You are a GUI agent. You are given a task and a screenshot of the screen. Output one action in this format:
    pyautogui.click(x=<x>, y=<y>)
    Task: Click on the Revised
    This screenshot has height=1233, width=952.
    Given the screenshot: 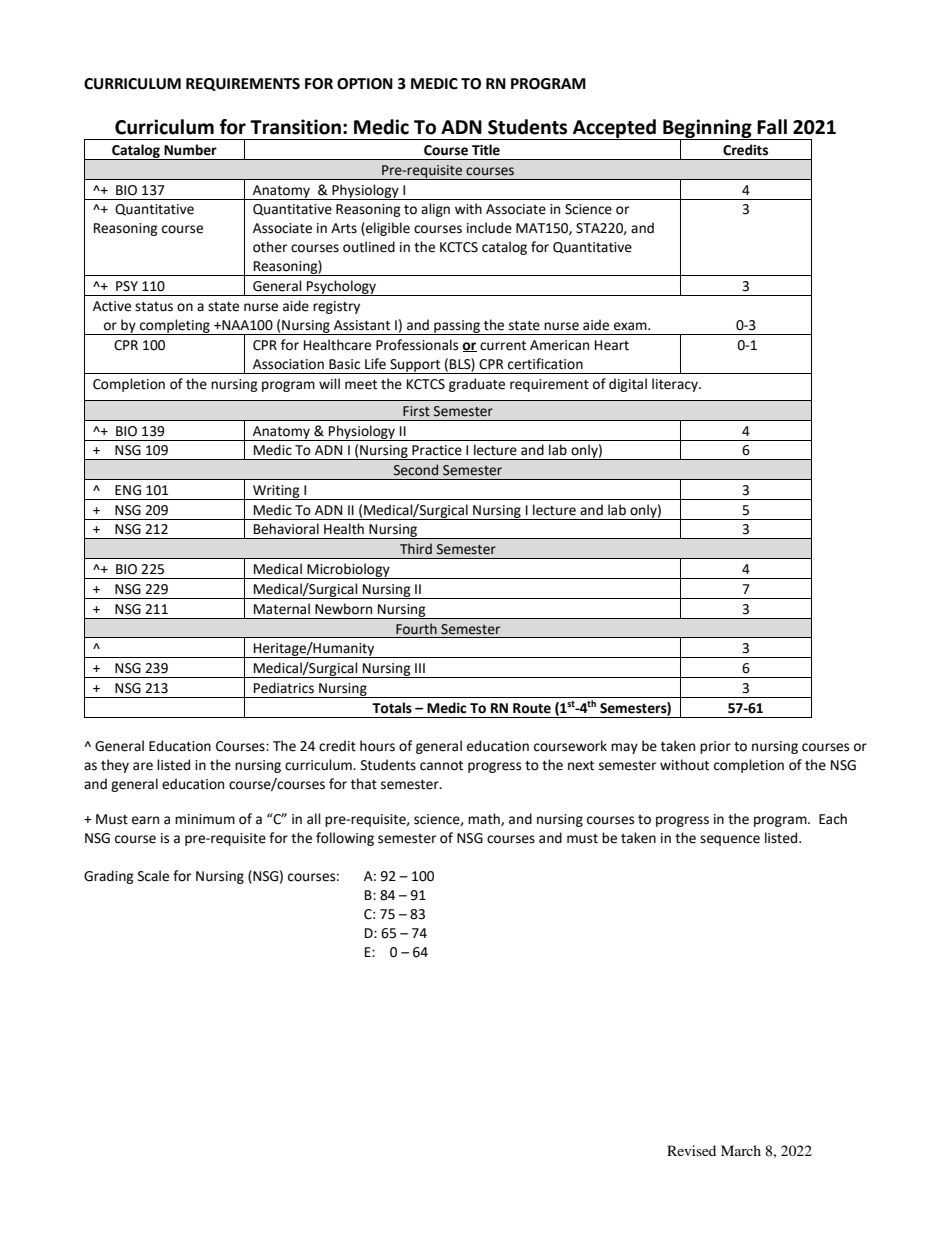 What is the action you would take?
    pyautogui.click(x=691, y=1150)
